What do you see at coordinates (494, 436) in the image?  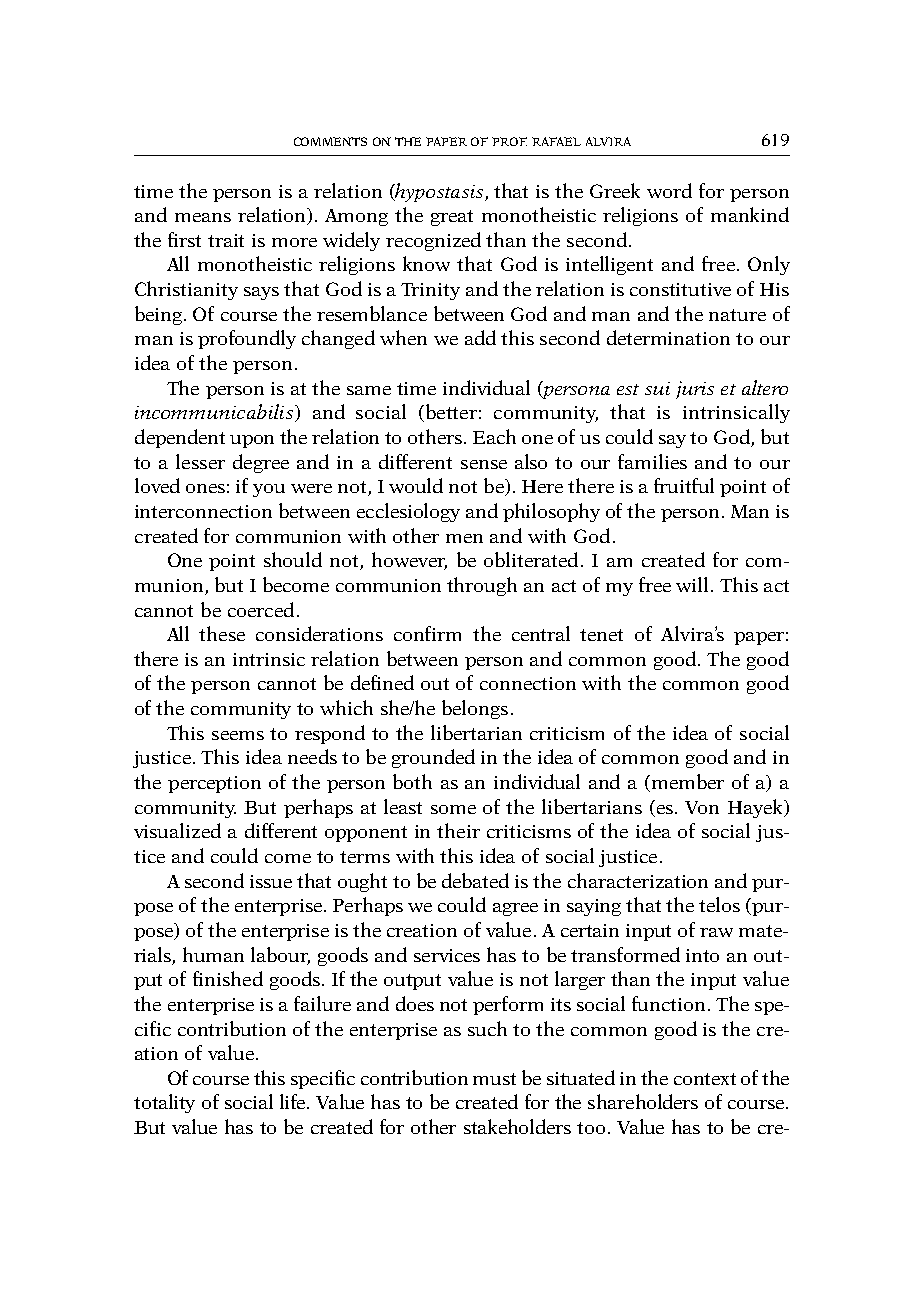 I see `Each` at bounding box center [494, 436].
